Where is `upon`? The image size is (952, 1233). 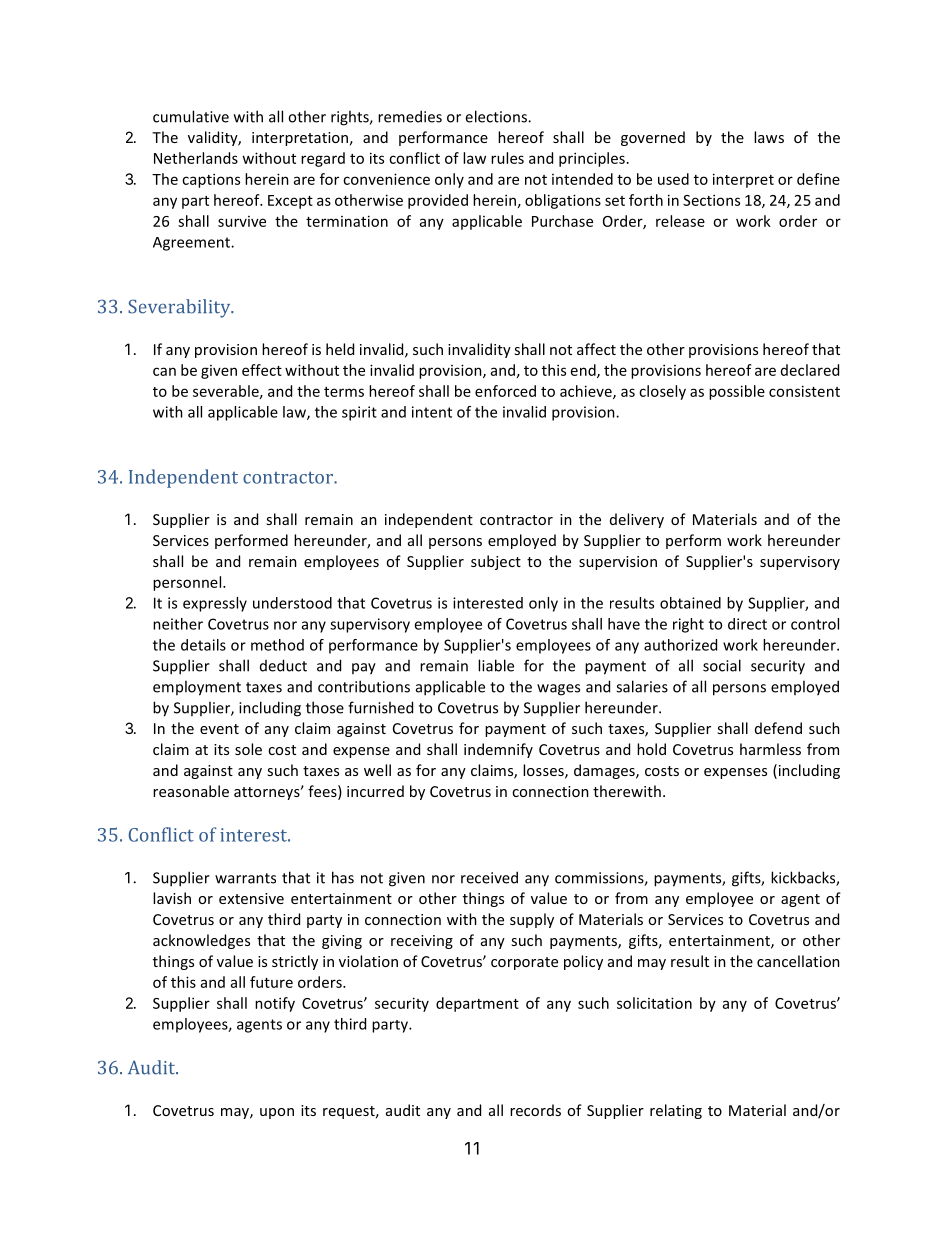 upon is located at coordinates (277, 1113).
